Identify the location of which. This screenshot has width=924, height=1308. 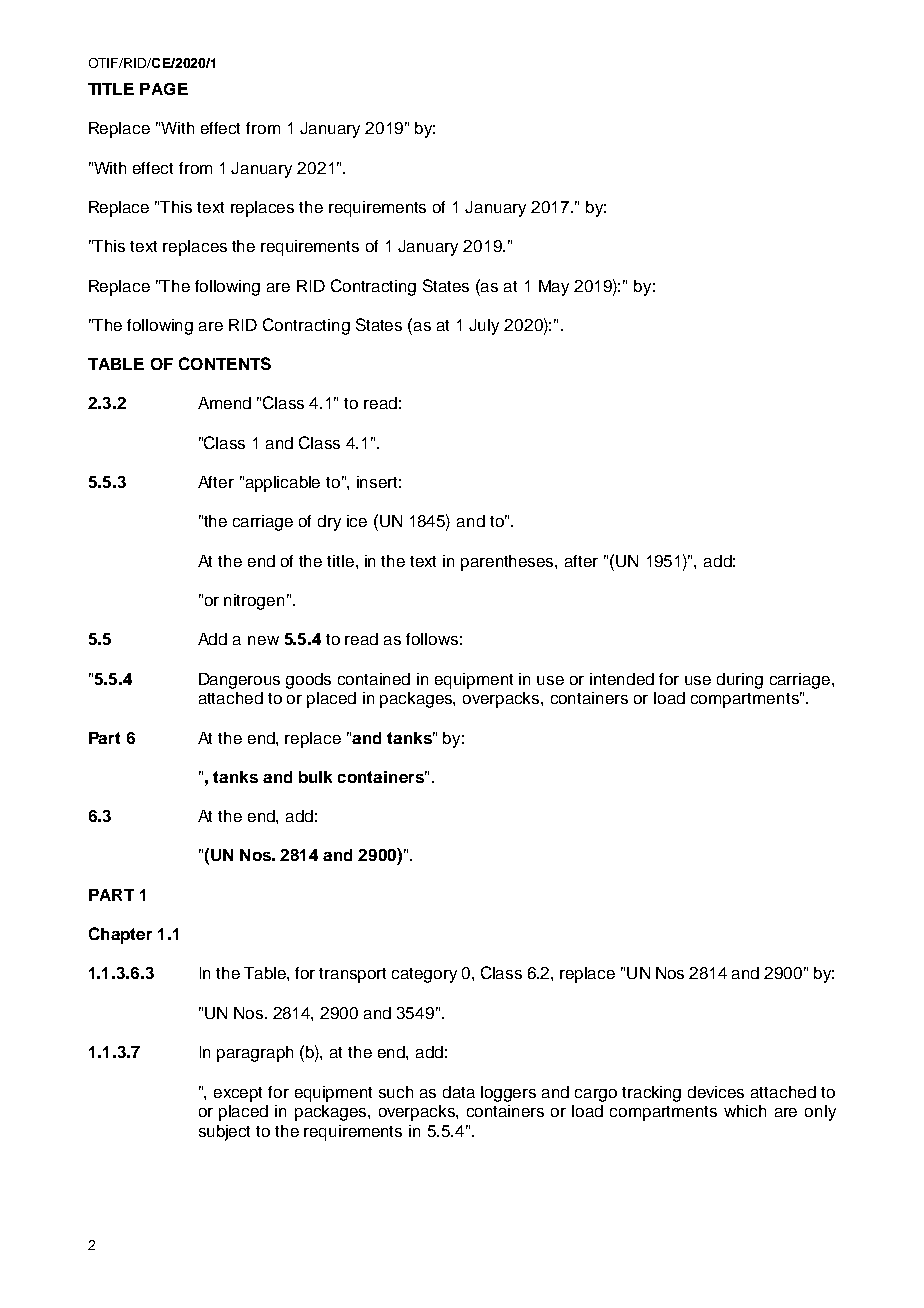
(745, 1111).
